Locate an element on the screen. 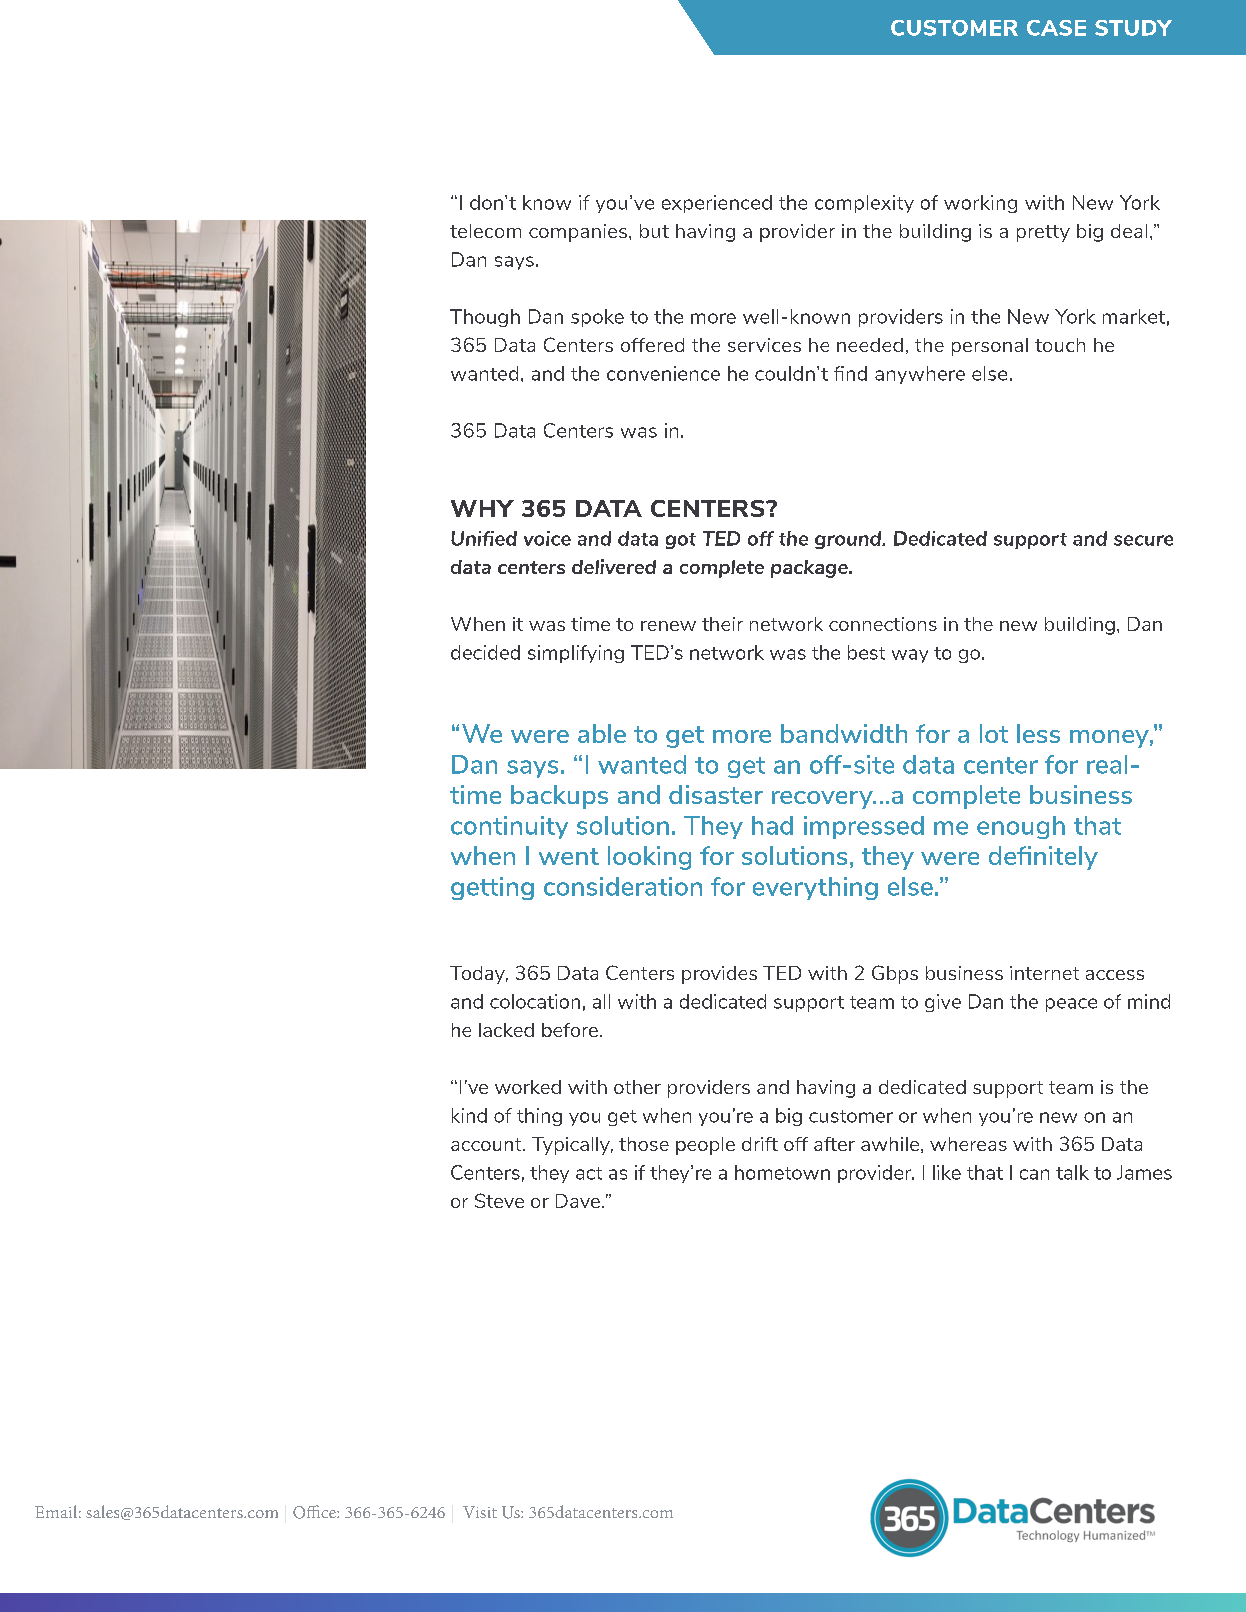  can is located at coordinates (1034, 1174).
